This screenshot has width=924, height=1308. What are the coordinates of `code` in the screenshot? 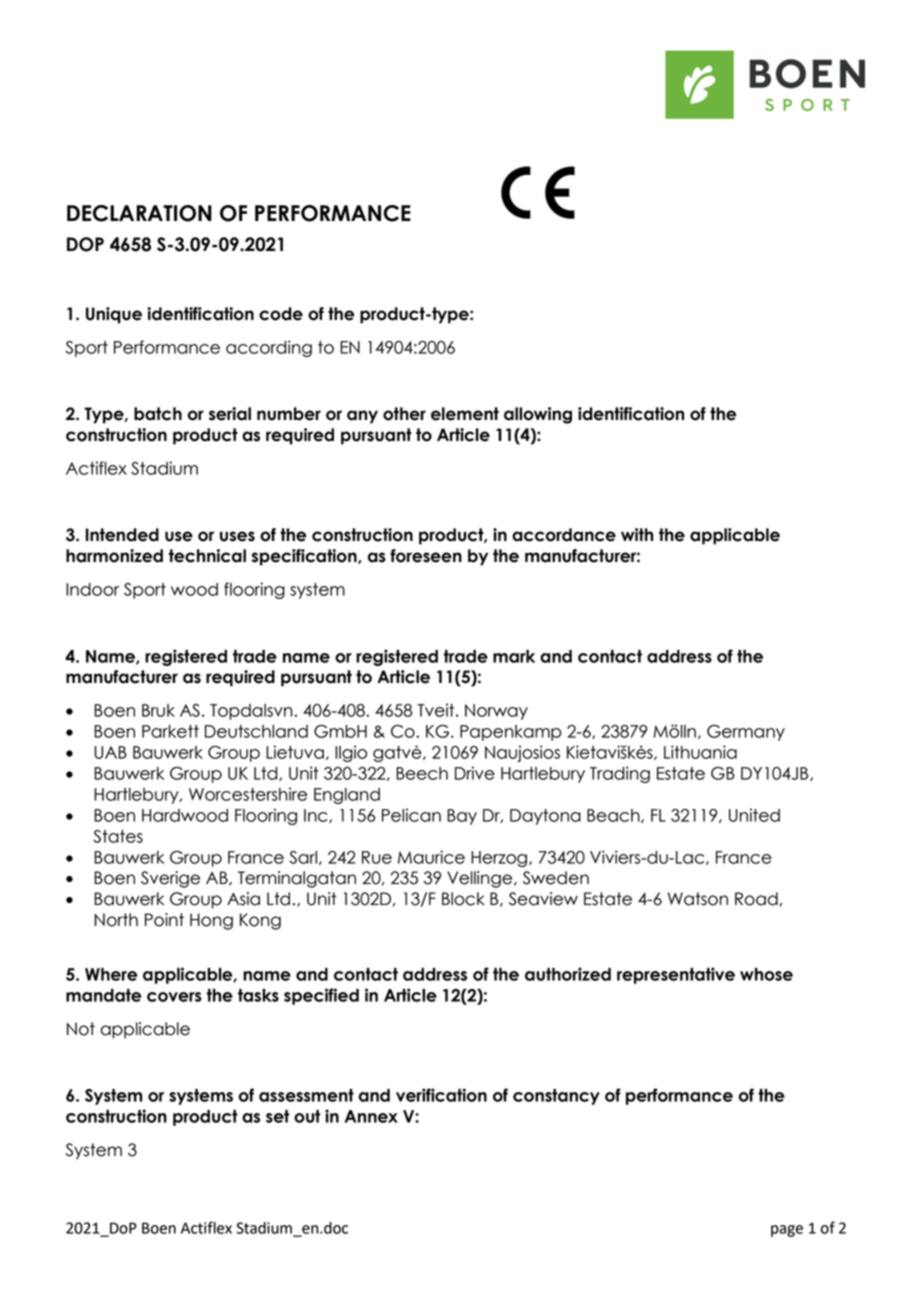 It's located at (281, 314).
